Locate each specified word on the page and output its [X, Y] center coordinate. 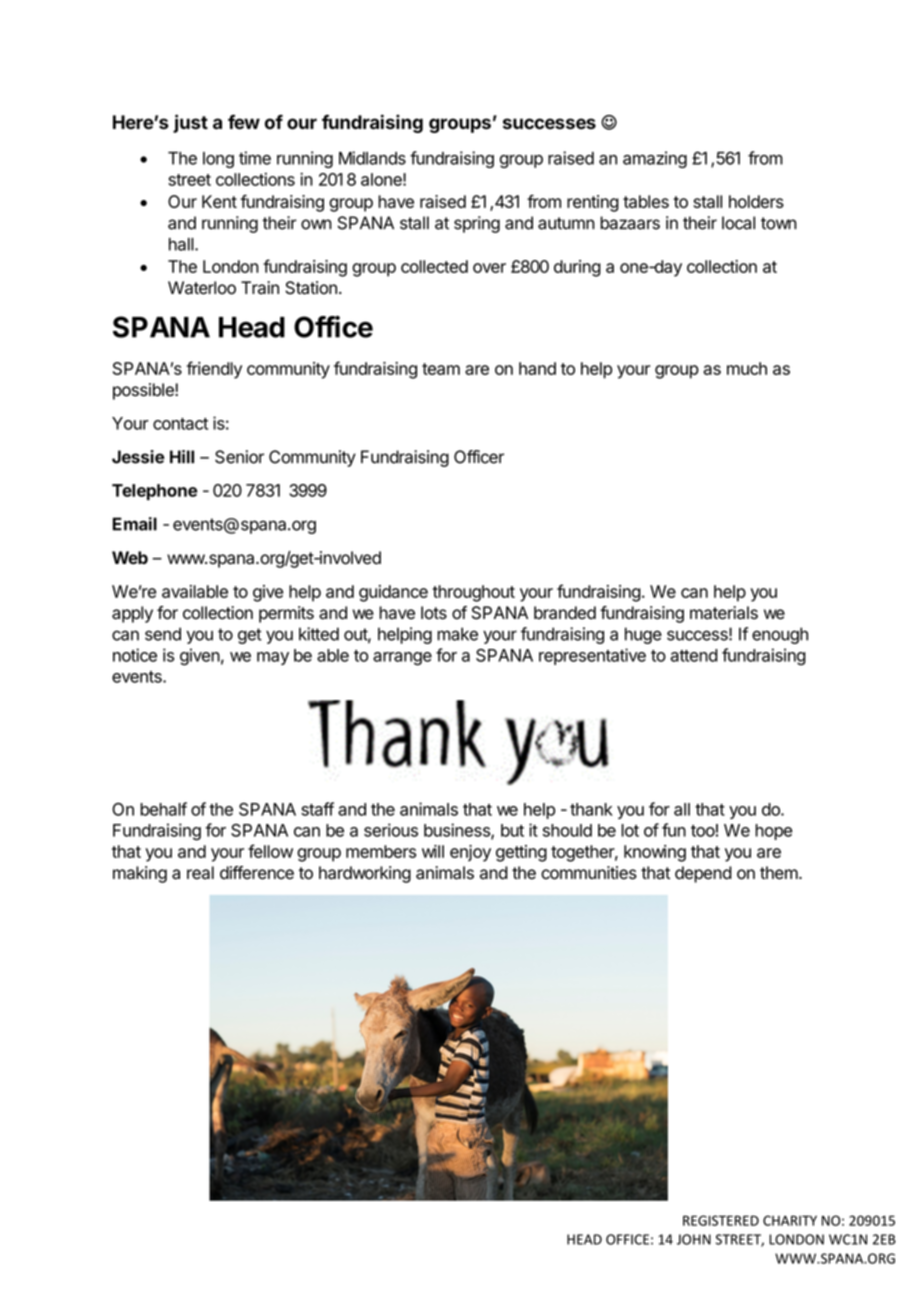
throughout [474, 593]
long [218, 160]
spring [477, 224]
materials [724, 613]
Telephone [155, 492]
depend [703, 874]
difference [257, 873]
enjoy [470, 853]
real [200, 873]
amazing [655, 159]
